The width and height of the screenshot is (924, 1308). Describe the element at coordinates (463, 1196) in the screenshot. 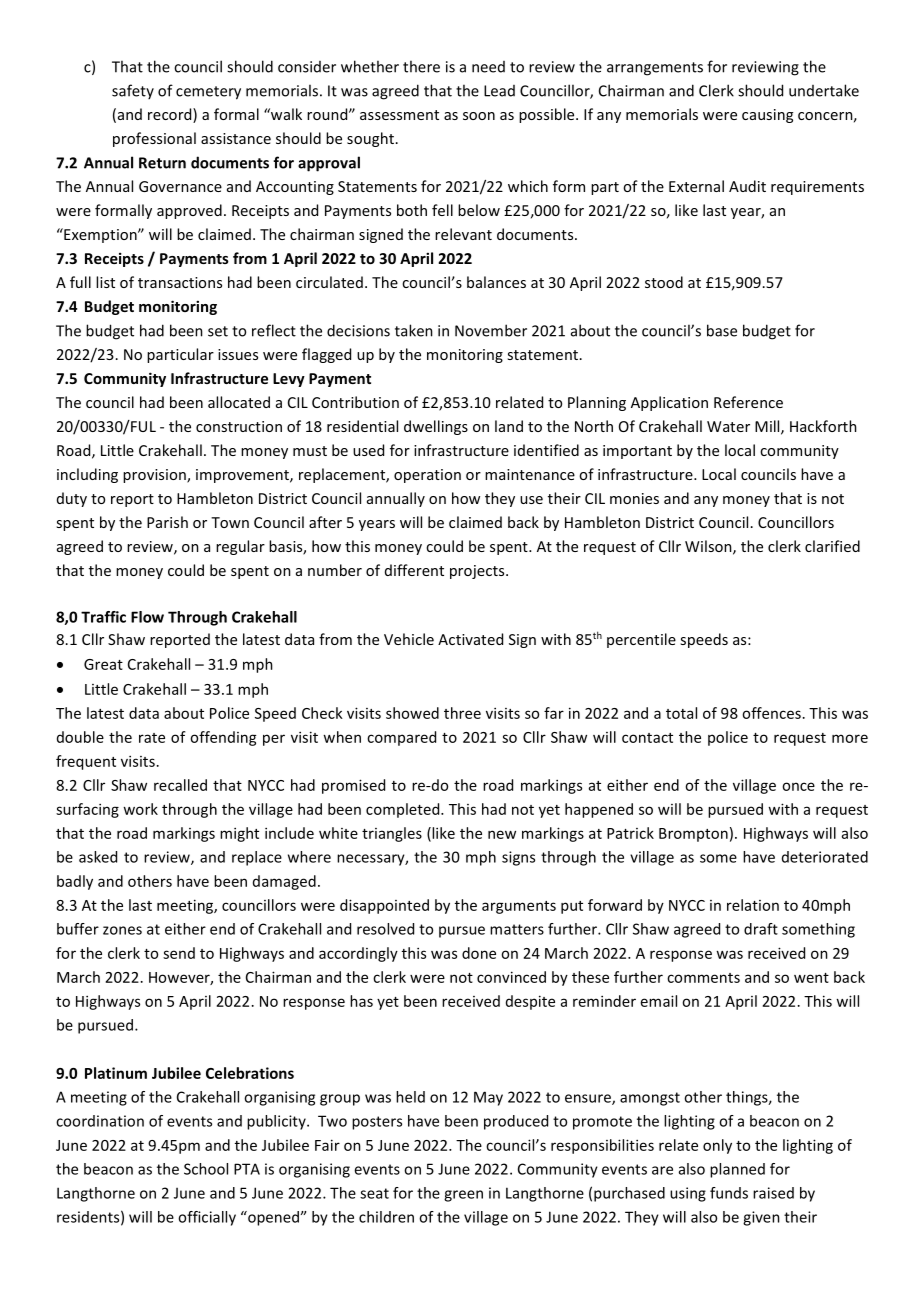

I see `green` at that location.
